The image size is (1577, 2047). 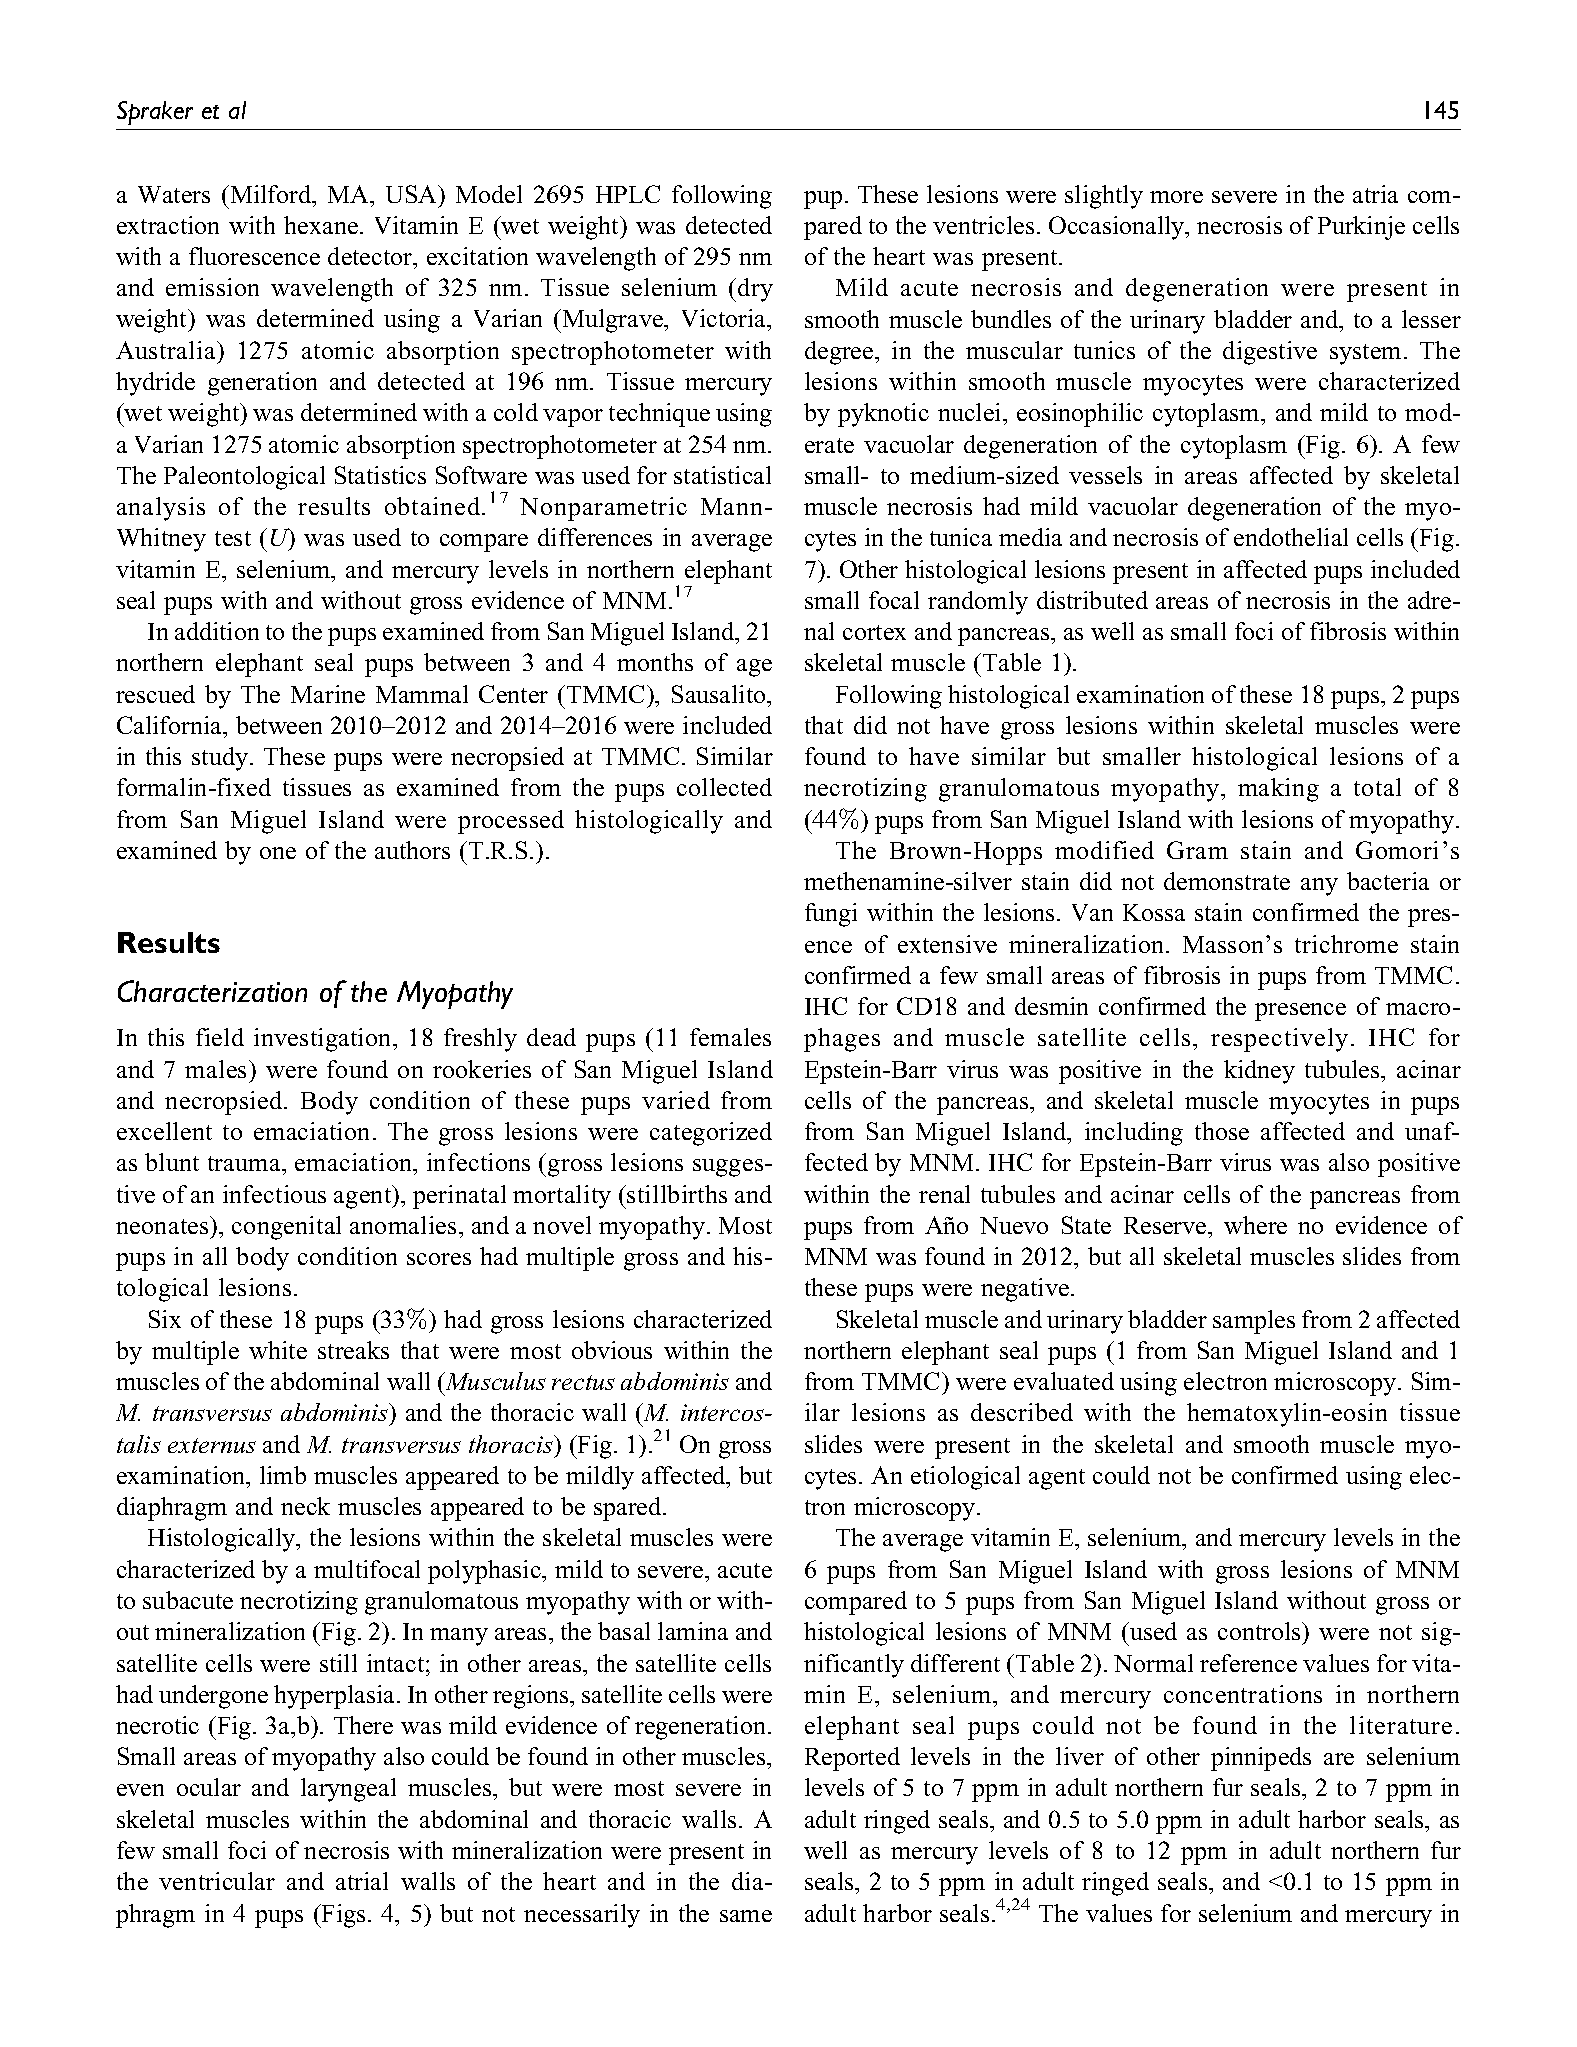 What do you see at coordinates (1401, 1725) in the screenshot?
I see `literature` at bounding box center [1401, 1725].
